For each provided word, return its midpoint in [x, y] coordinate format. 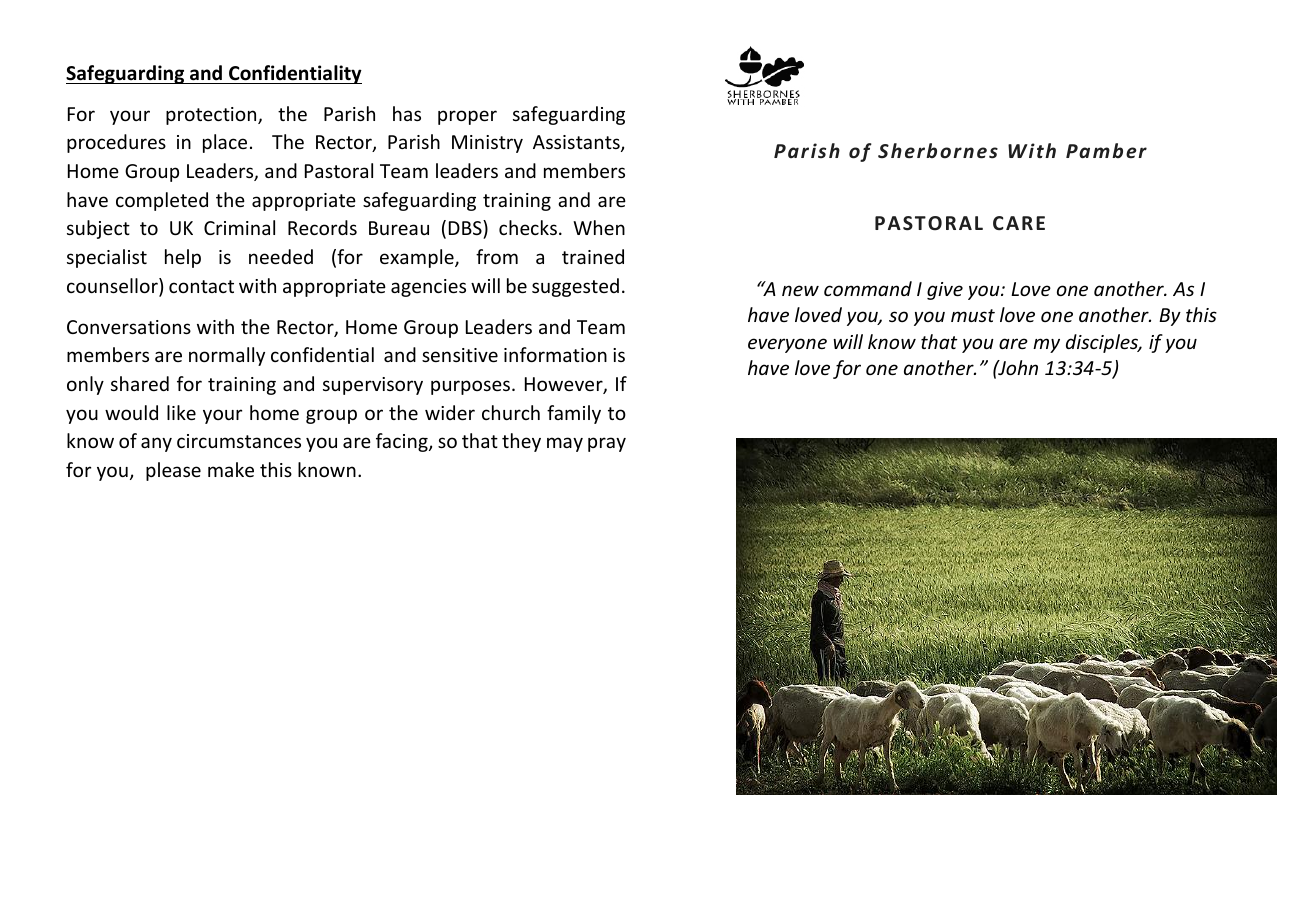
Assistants [577, 143]
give [945, 291]
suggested [575, 287]
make [231, 469]
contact [201, 286]
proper [467, 117]
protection [212, 116]
